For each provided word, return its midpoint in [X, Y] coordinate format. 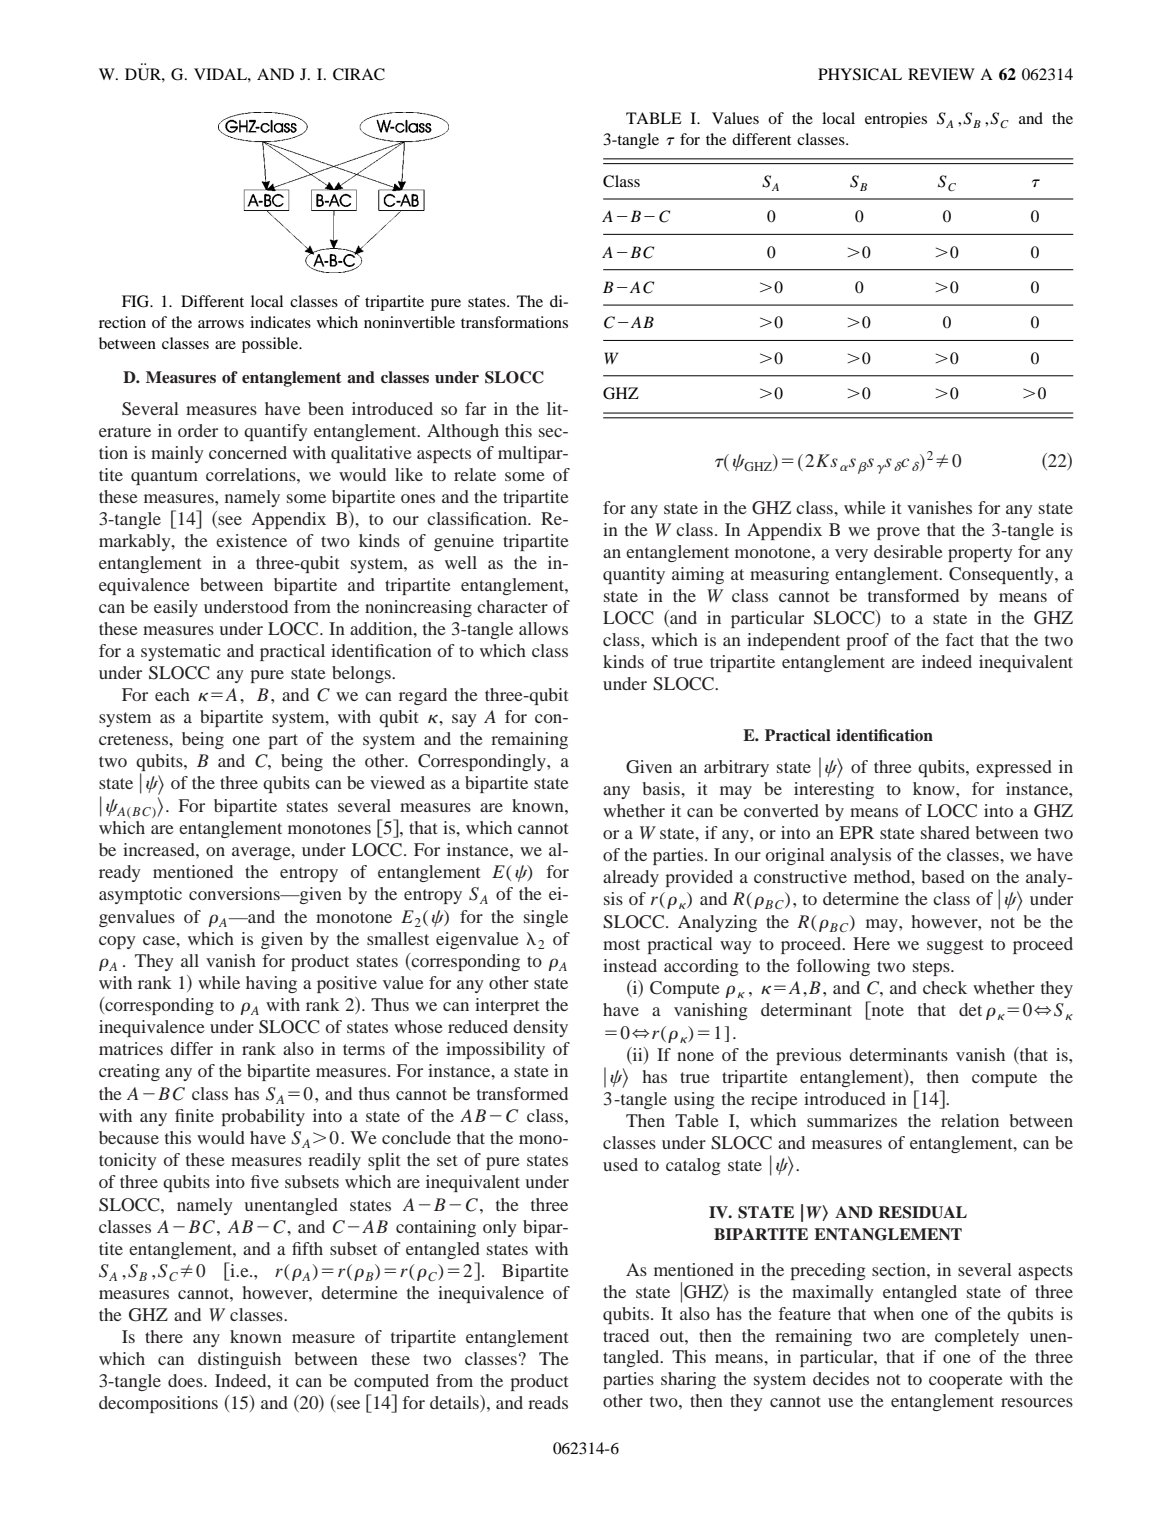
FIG [137, 301]
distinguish [239, 1360]
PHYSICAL [860, 74]
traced [626, 1335]
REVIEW [941, 74]
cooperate [966, 1381]
